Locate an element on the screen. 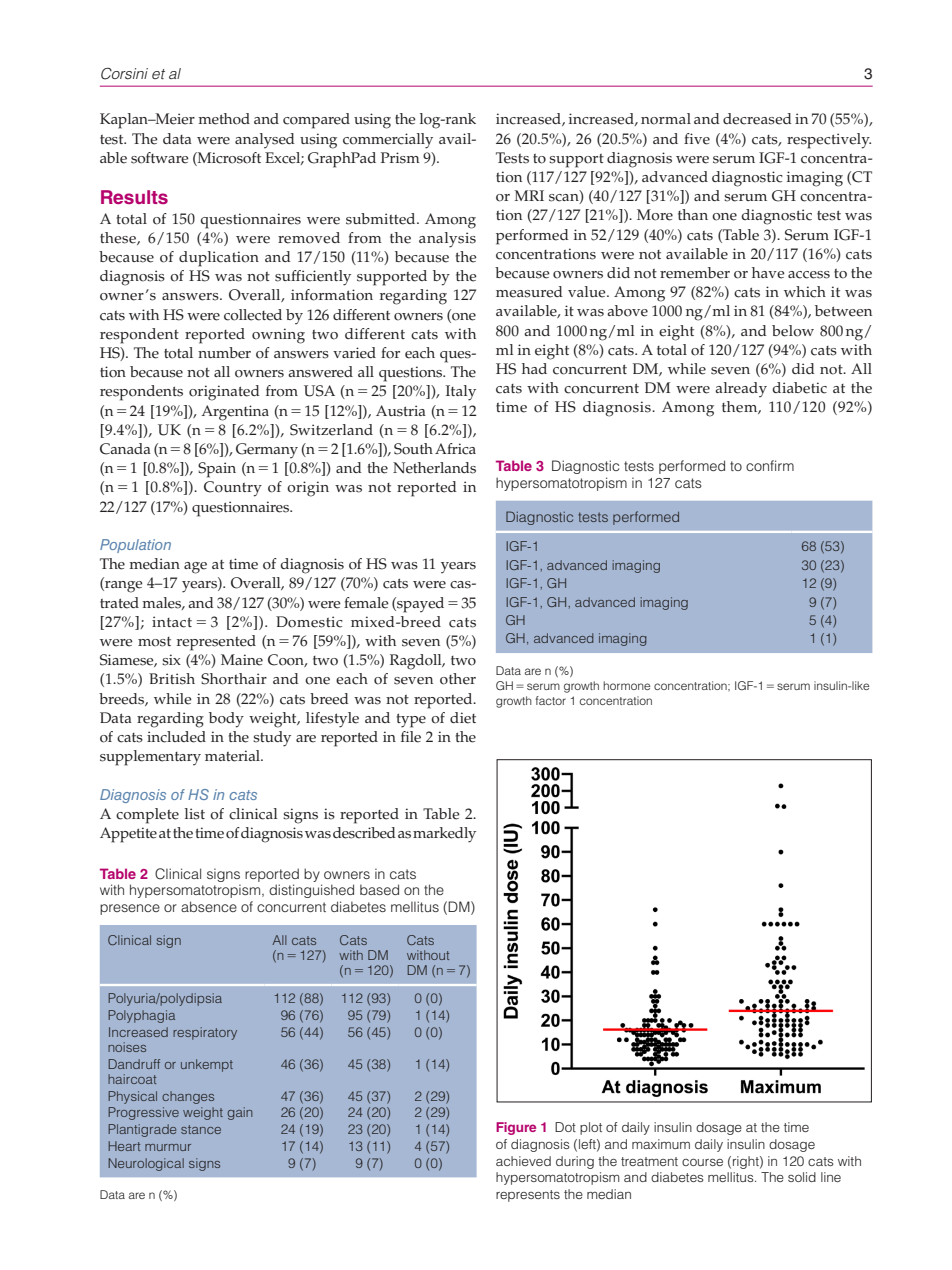 This screenshot has height=1270, width=952. murmur is located at coordinates (168, 1147).
